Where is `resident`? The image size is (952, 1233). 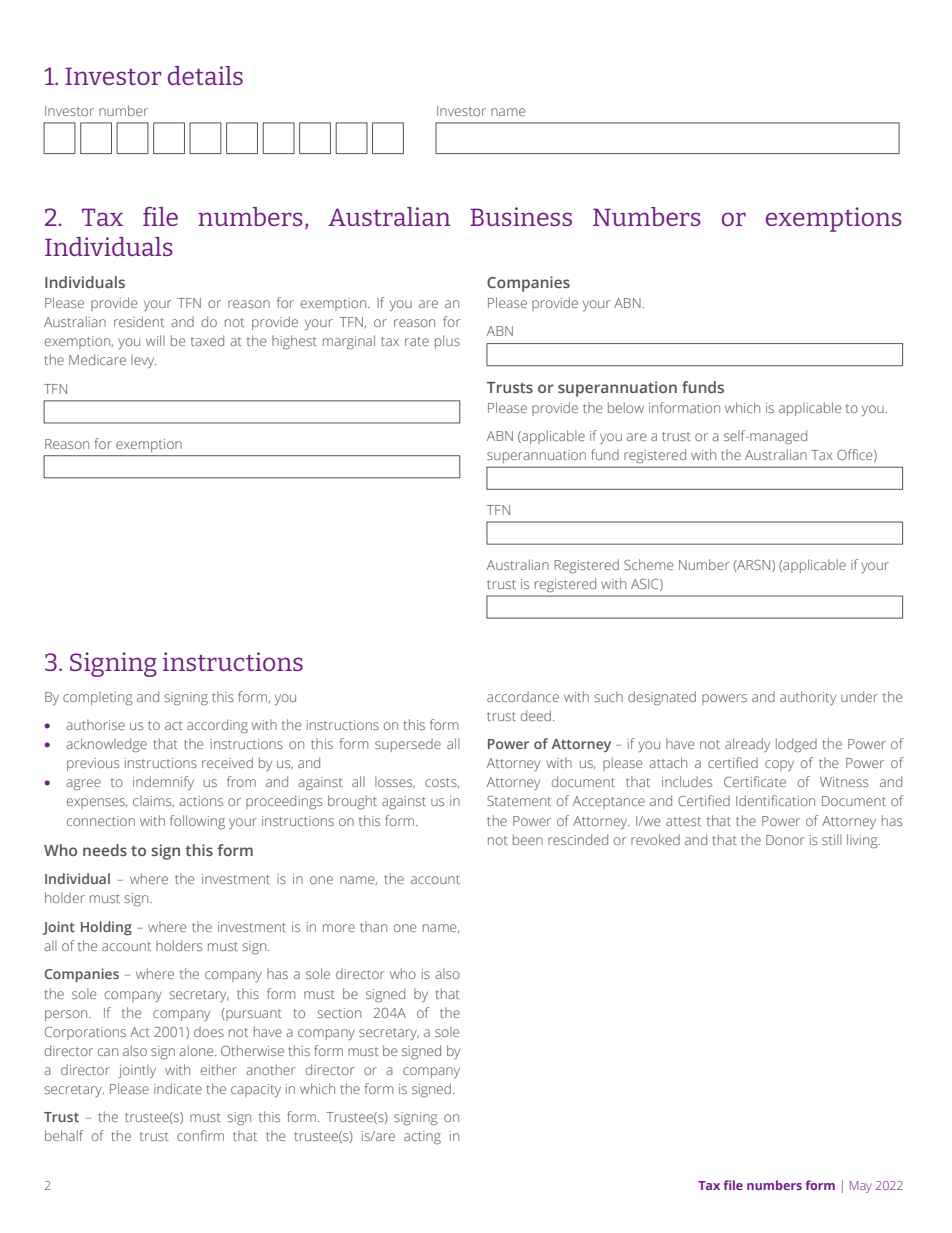
resident is located at coordinates (139, 321).
